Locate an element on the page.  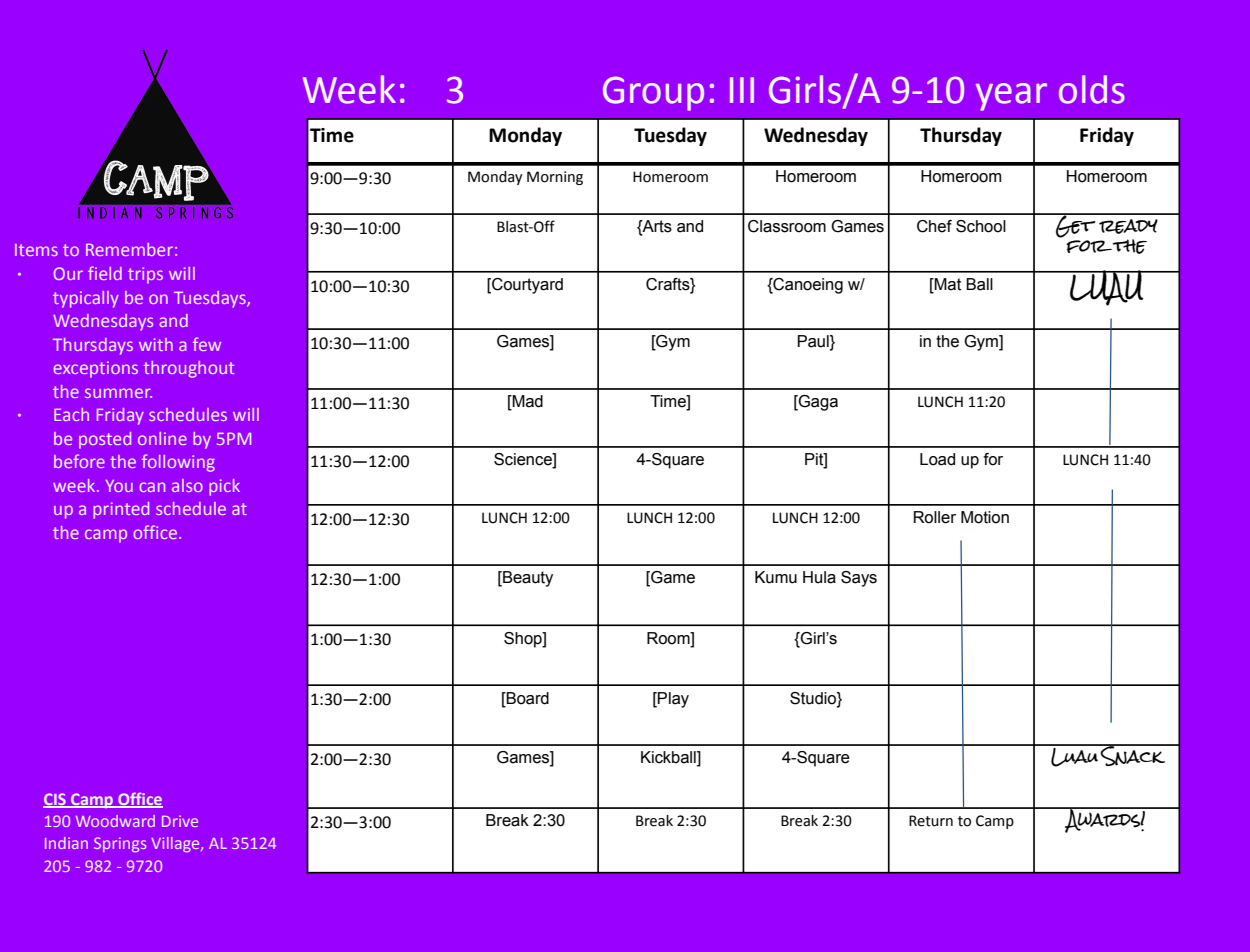
Hula is located at coordinates (819, 577).
